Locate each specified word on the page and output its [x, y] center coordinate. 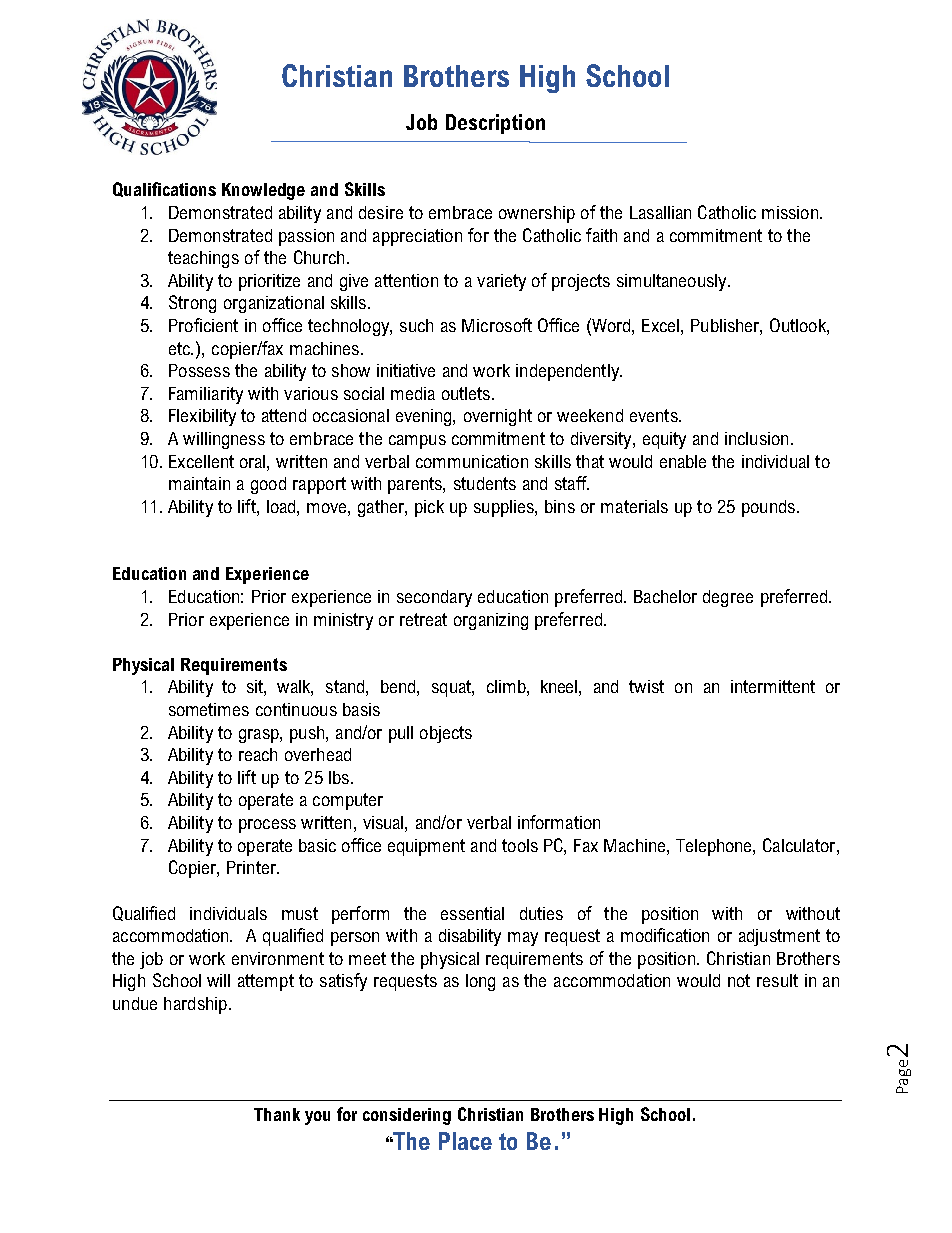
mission [790, 212]
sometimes [209, 709]
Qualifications [164, 189]
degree [728, 598]
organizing [491, 621]
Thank [277, 1114]
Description [495, 124]
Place [465, 1141]
